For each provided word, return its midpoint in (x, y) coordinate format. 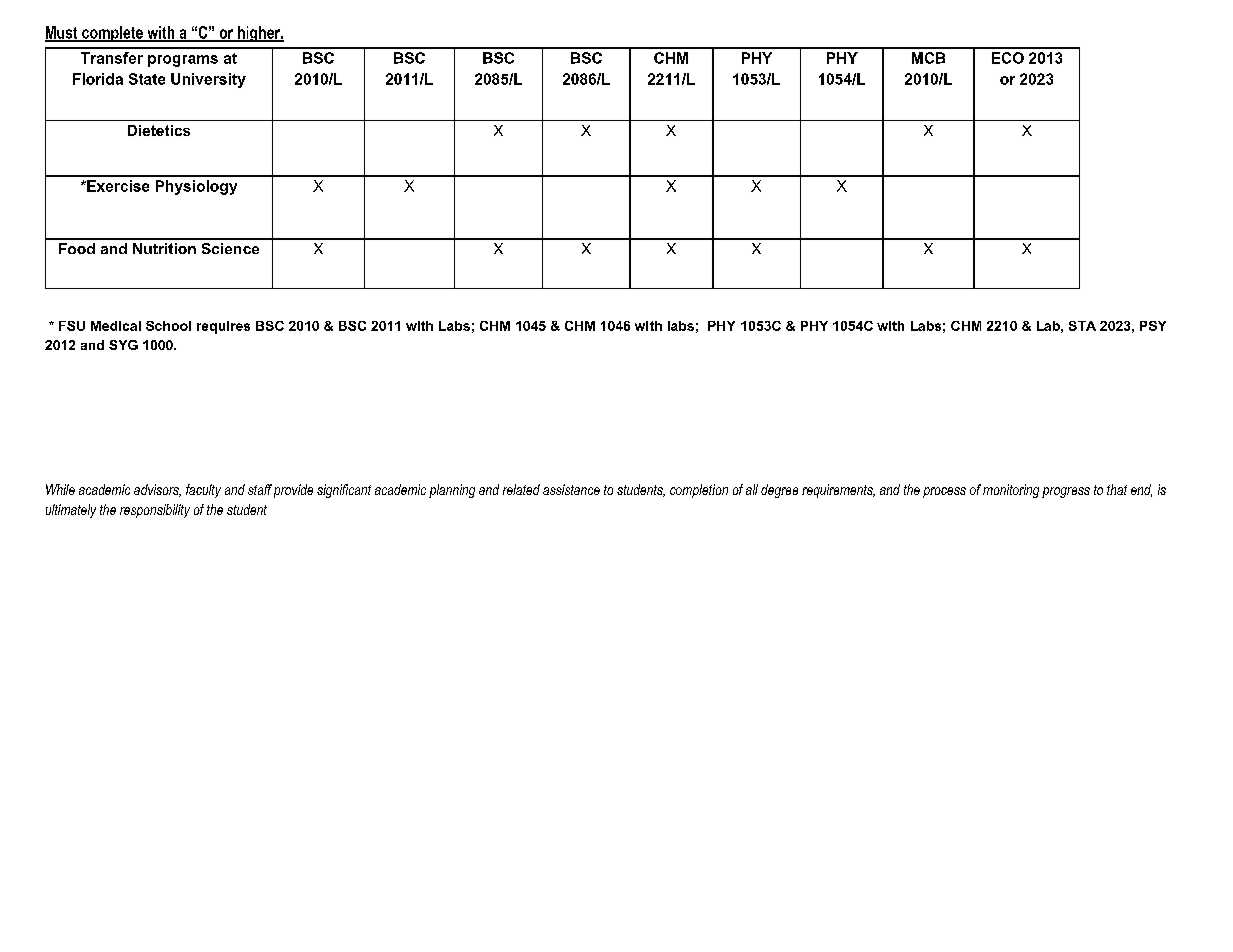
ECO (1008, 58)
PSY (1153, 326)
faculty (203, 491)
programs (183, 61)
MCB (928, 58)
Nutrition (164, 248)
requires (223, 327)
